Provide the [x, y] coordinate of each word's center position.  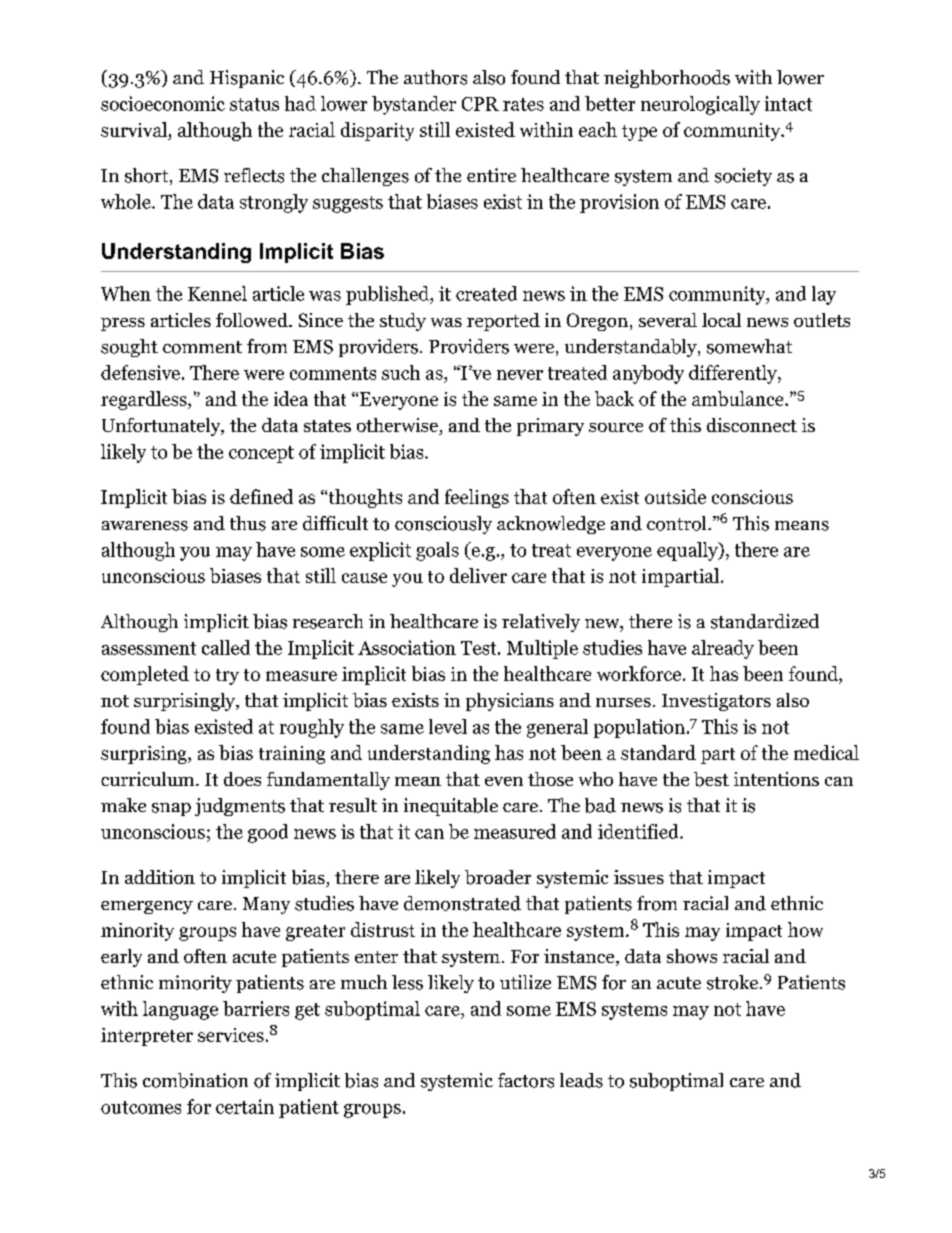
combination [195, 1080]
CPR [480, 104]
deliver [478, 575]
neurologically [700, 105]
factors [526, 1080]
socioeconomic [163, 103]
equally [688, 551]
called [226, 647]
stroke [734, 982]
